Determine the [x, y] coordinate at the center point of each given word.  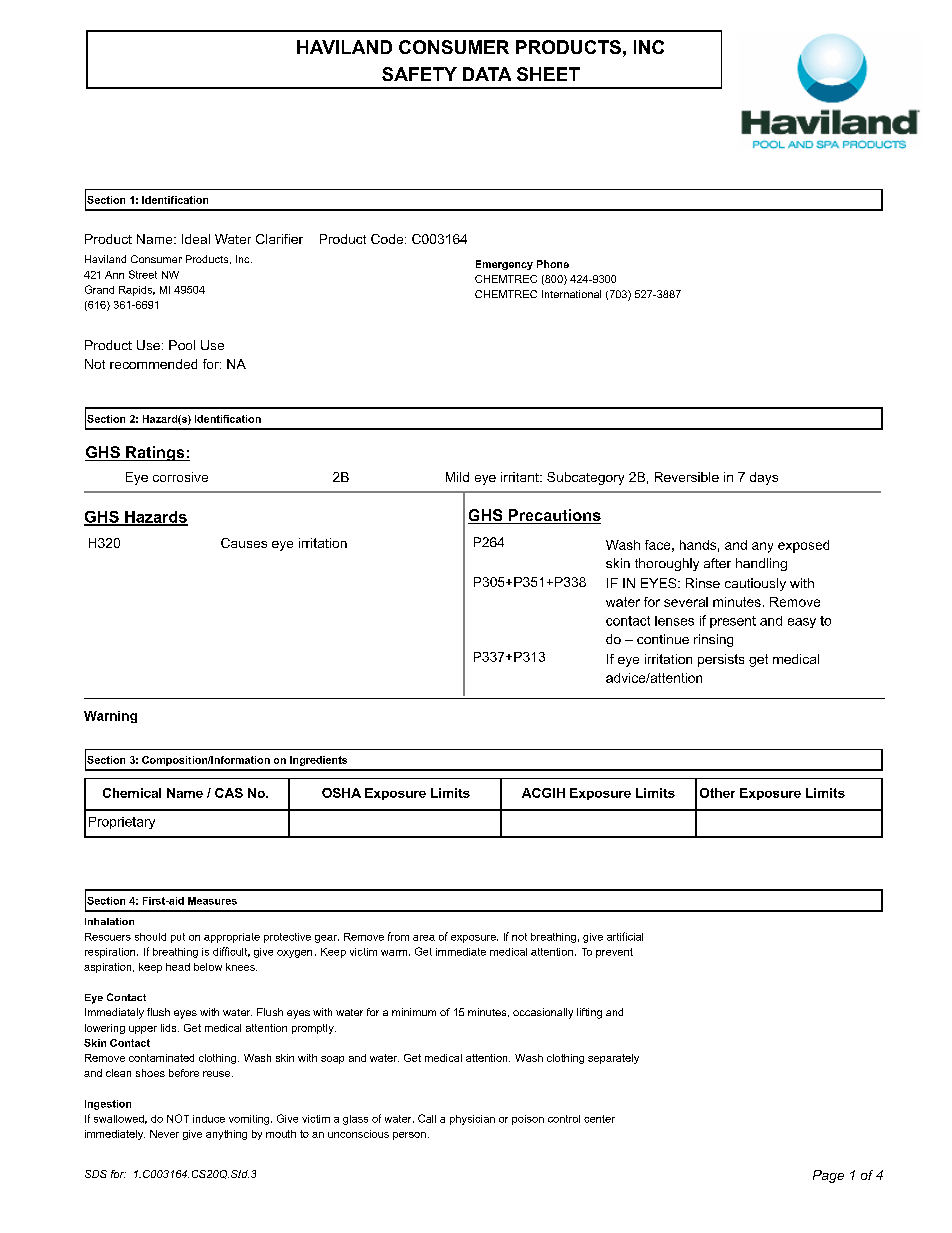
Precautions [553, 516]
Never [164, 1134]
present [733, 622]
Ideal [196, 239]
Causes [244, 543]
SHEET [548, 74]
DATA [487, 74]
